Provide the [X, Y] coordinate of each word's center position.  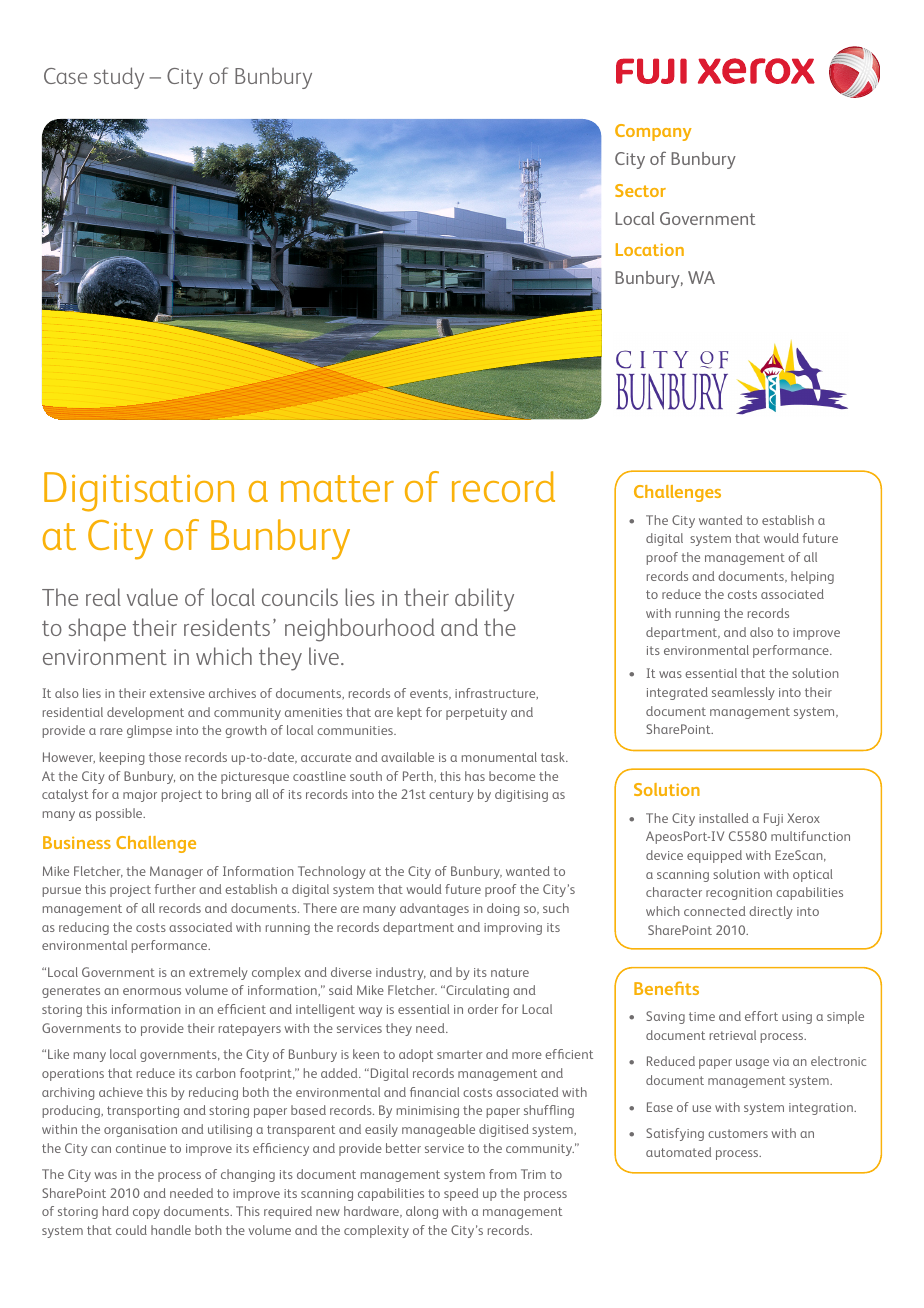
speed [461, 1194]
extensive [177, 693]
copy [146, 1214]
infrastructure [496, 694]
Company [653, 132]
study [119, 78]
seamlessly [743, 693]
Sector [640, 190]
